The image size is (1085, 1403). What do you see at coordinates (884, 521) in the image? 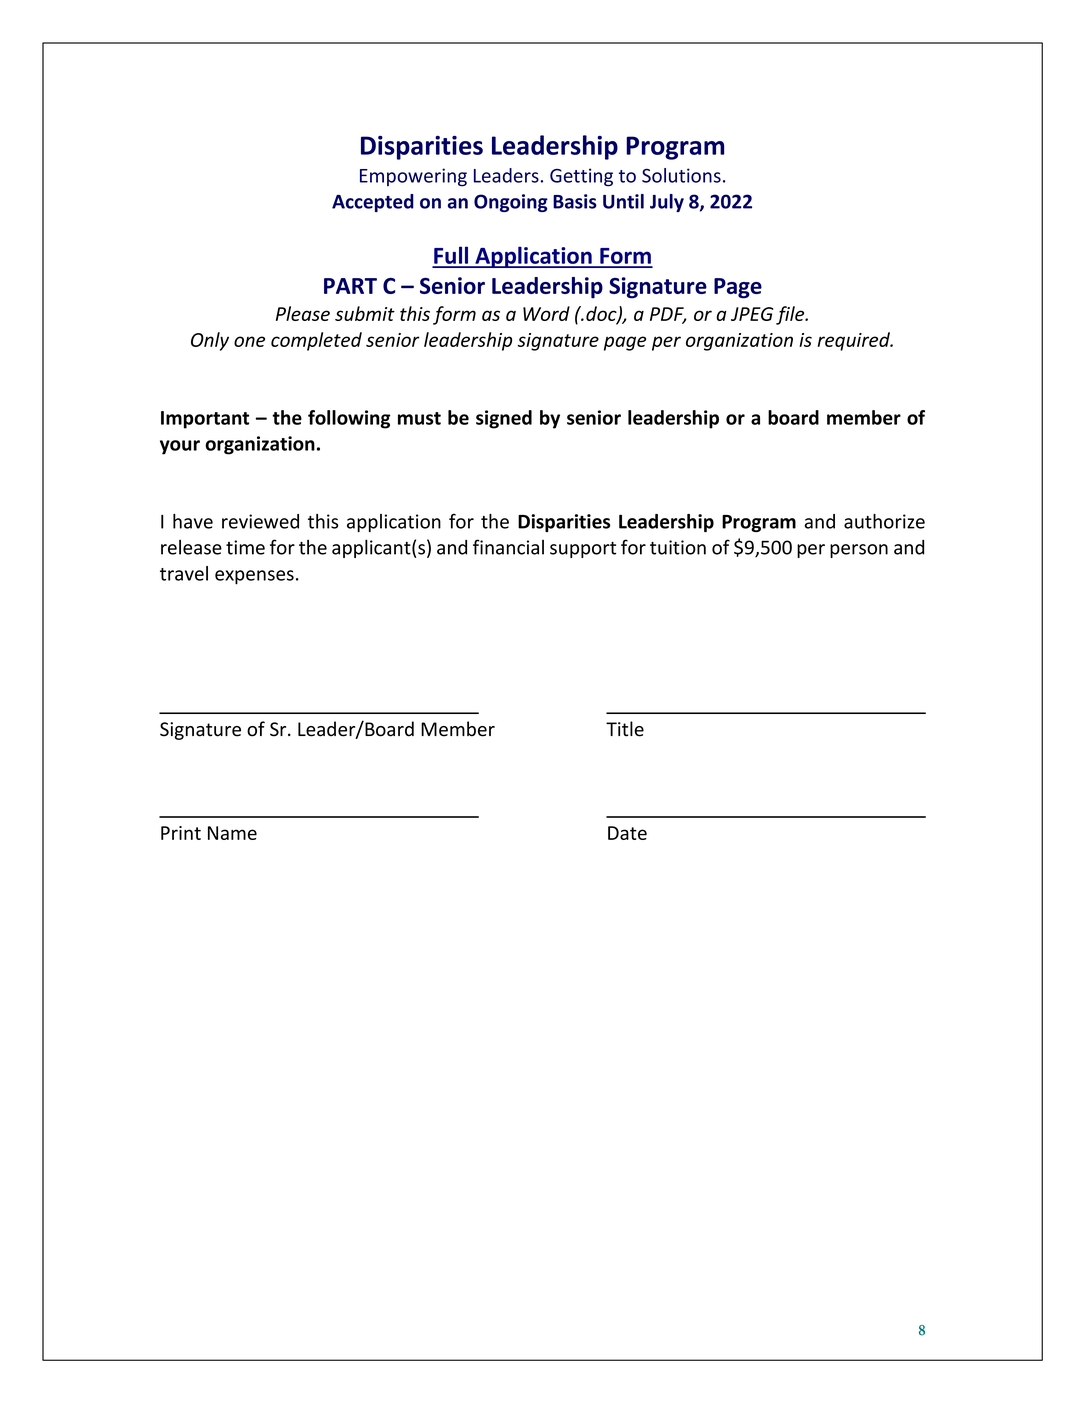
I see `authorize` at bounding box center [884, 521].
